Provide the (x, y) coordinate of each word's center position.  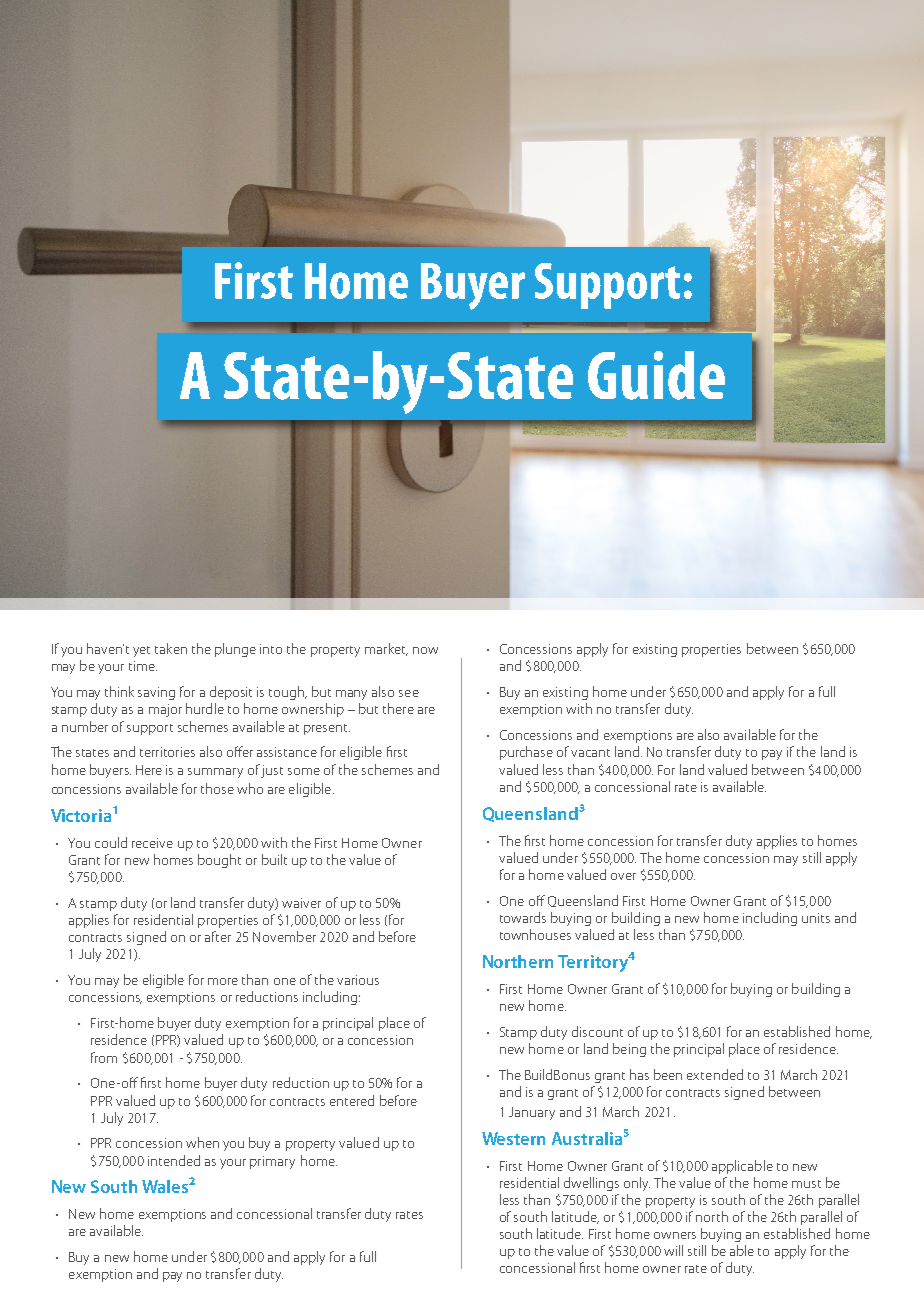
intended (174, 1160)
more (223, 981)
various (358, 980)
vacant (590, 753)
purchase (526, 753)
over (623, 876)
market (386, 649)
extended (715, 1074)
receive (152, 843)
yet (141, 651)
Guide (656, 375)
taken (171, 648)
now (425, 650)
